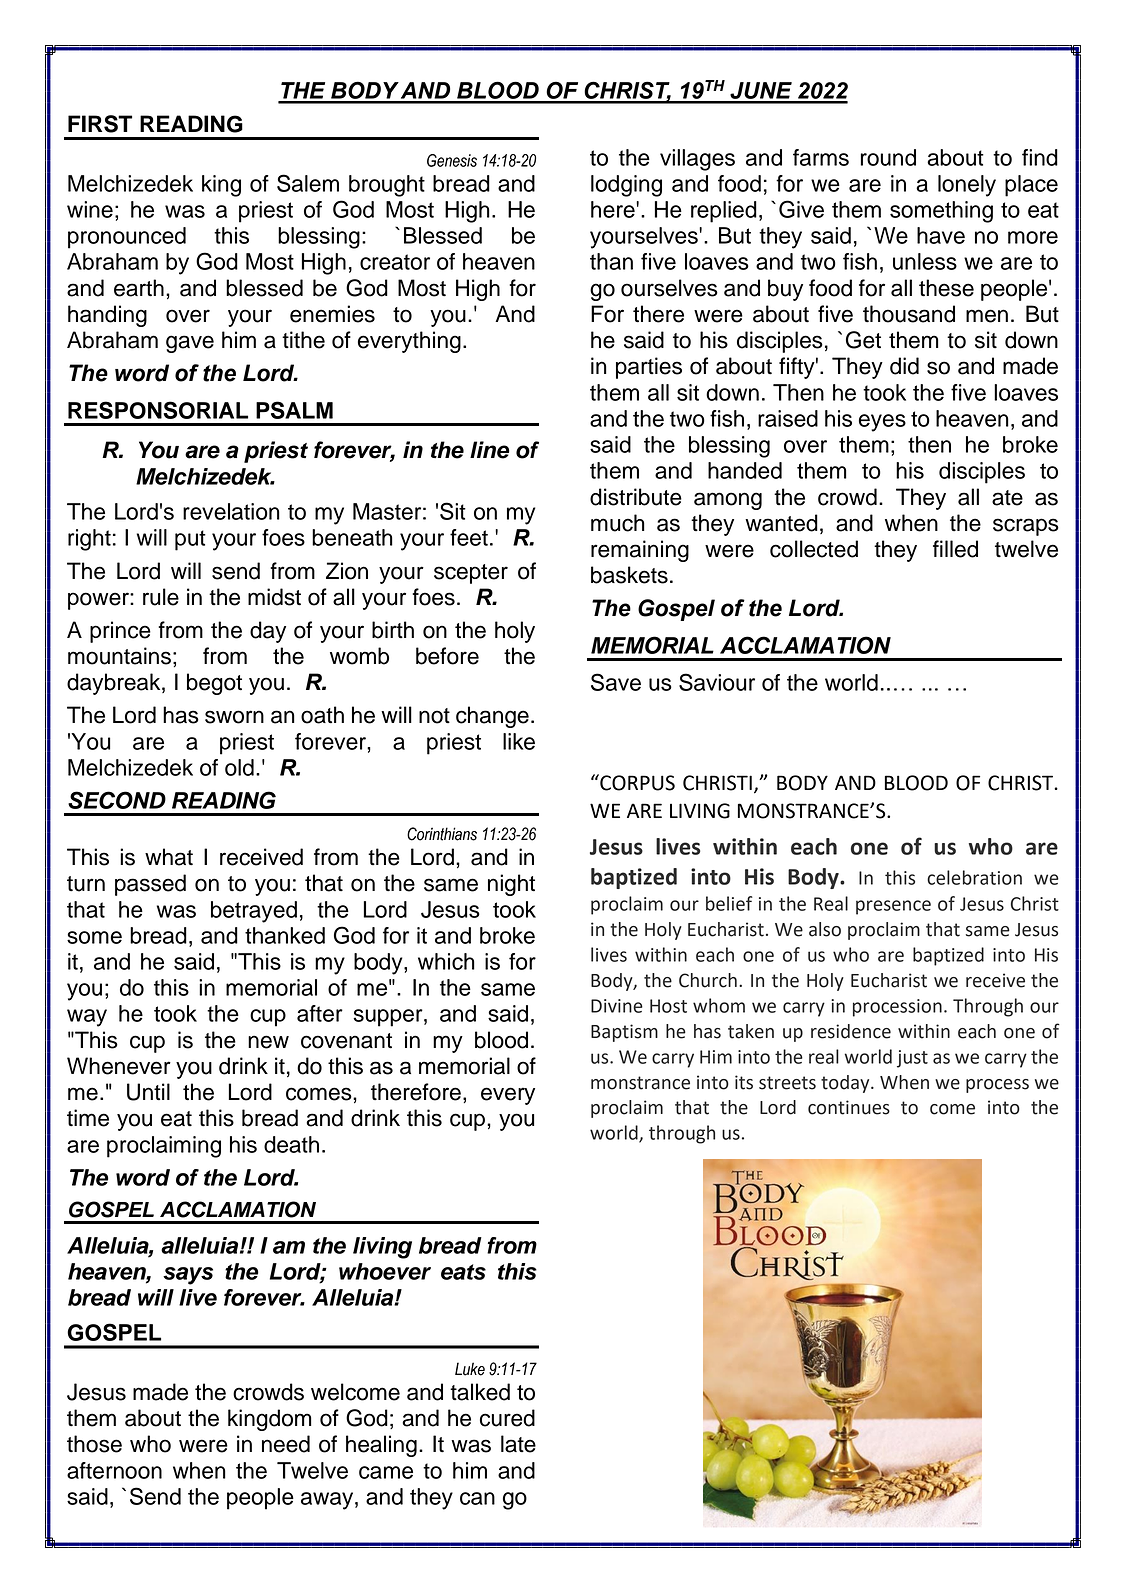  What do you see at coordinates (888, 157) in the screenshot?
I see `round` at bounding box center [888, 157].
